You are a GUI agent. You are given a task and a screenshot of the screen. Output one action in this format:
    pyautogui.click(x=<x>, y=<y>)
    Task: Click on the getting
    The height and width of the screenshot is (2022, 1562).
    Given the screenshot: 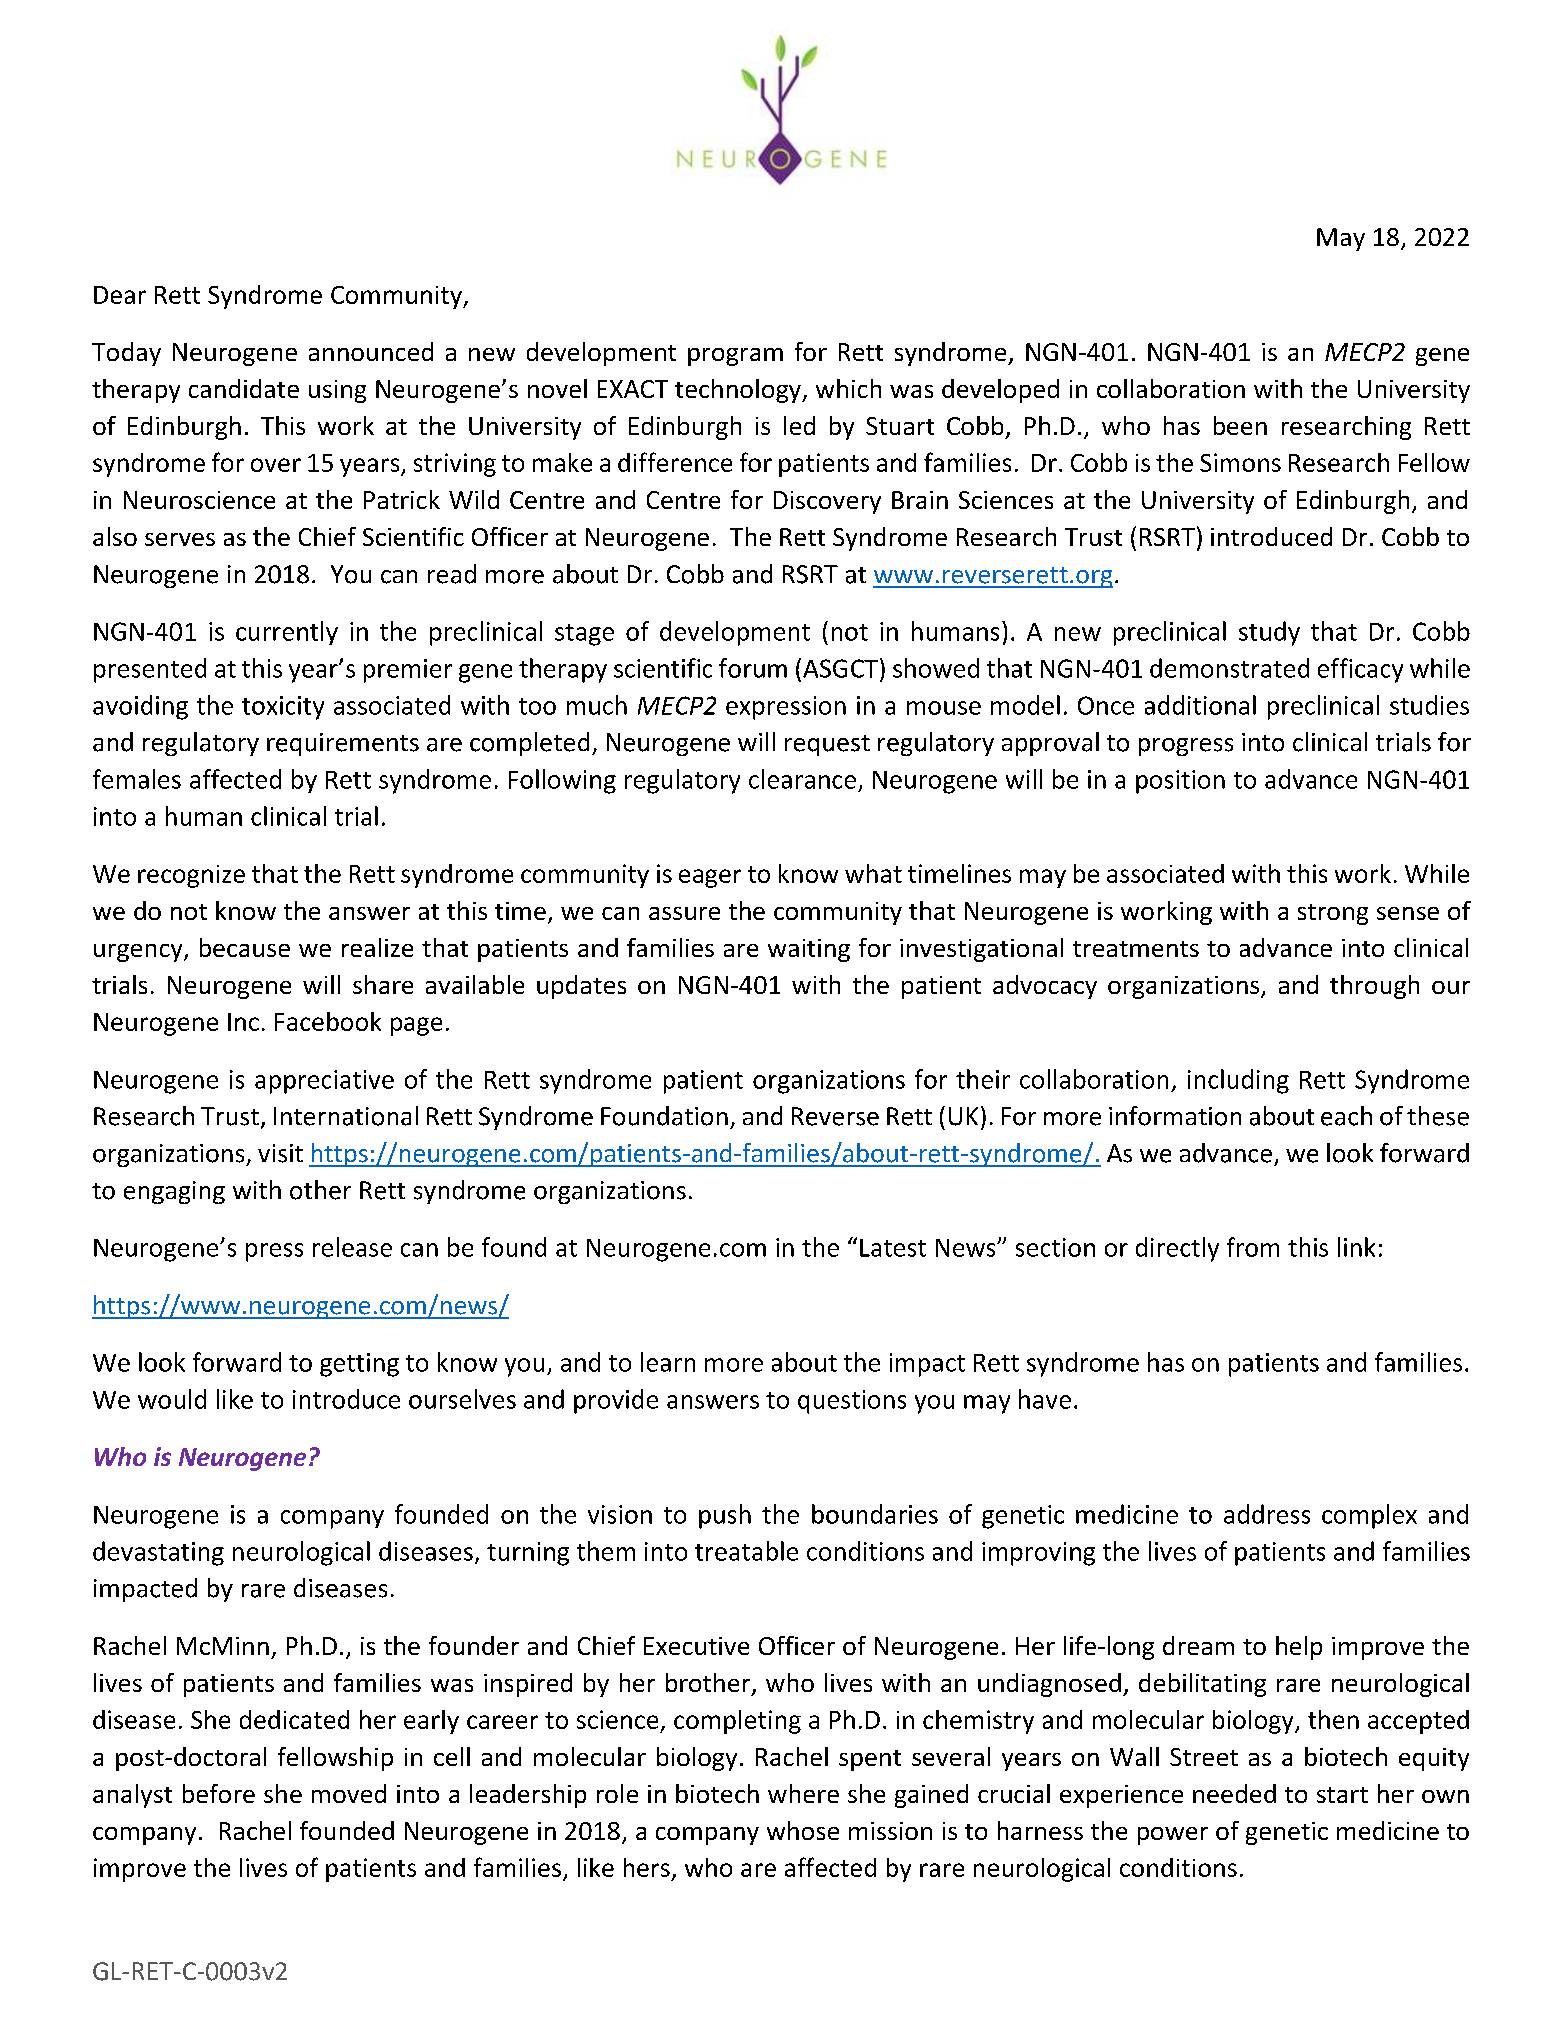 What is the action you would take?
    pyautogui.click(x=359, y=1365)
